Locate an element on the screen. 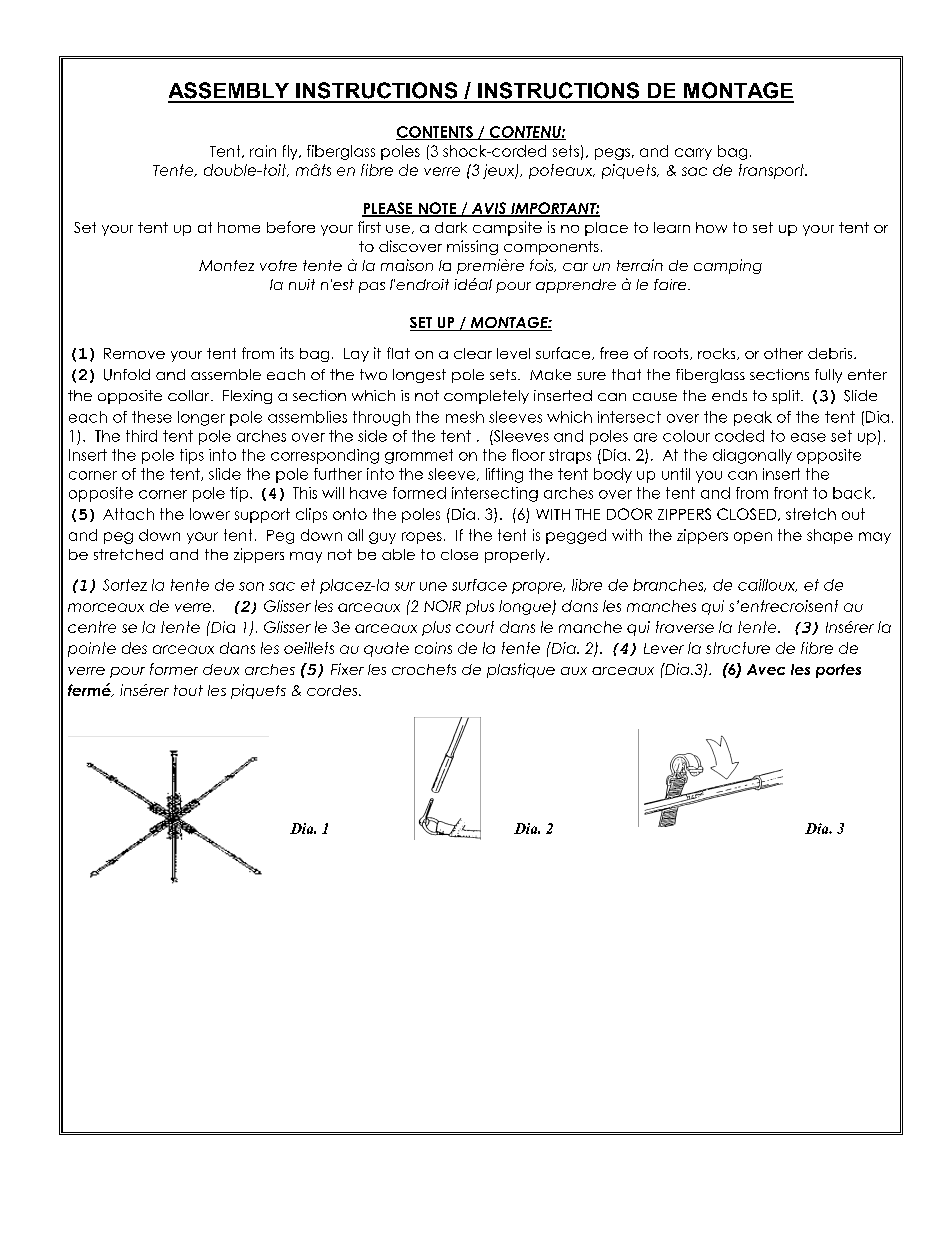 The height and width of the screenshot is (1233, 952). former is located at coordinates (174, 669).
